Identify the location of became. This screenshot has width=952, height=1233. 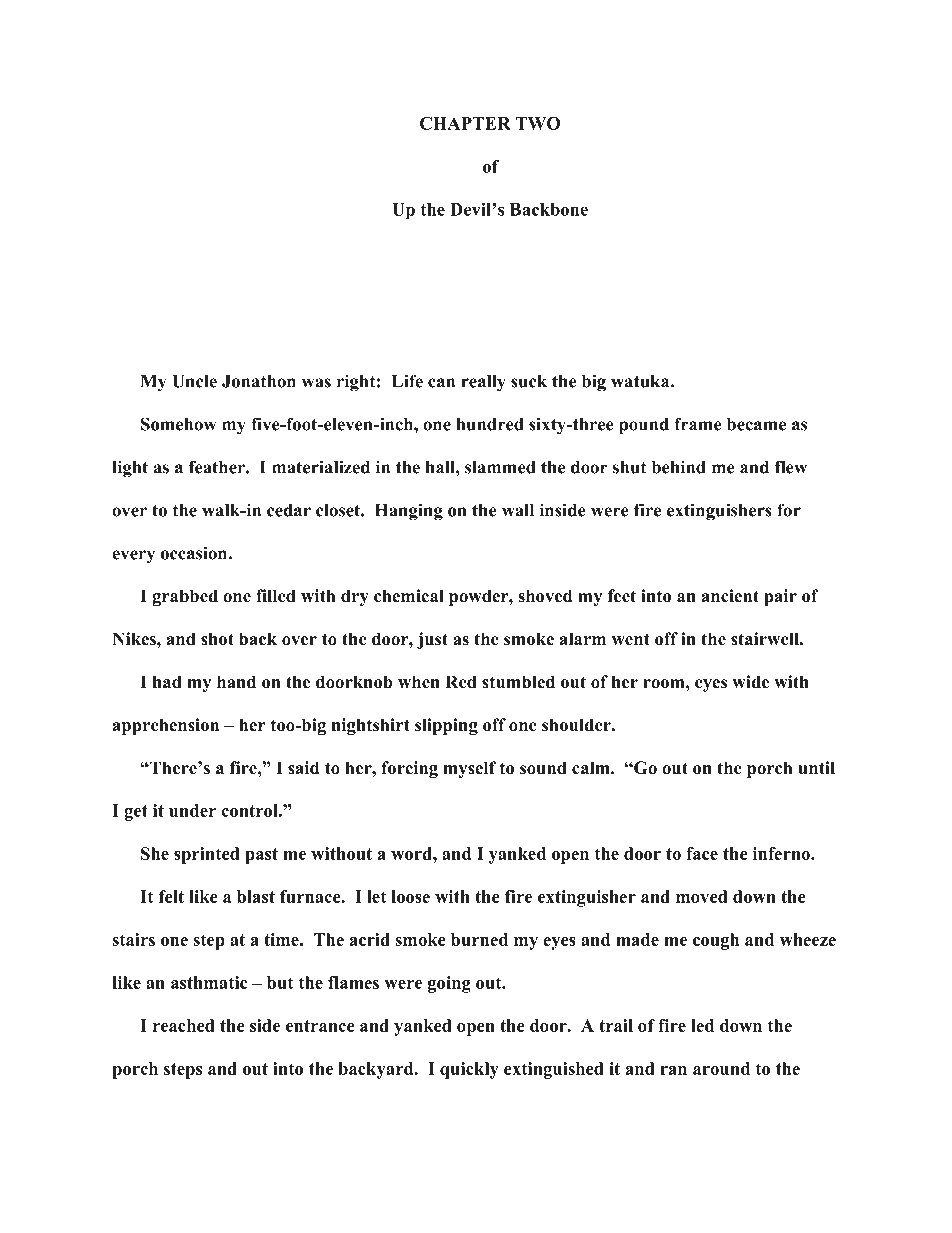
(756, 424).
